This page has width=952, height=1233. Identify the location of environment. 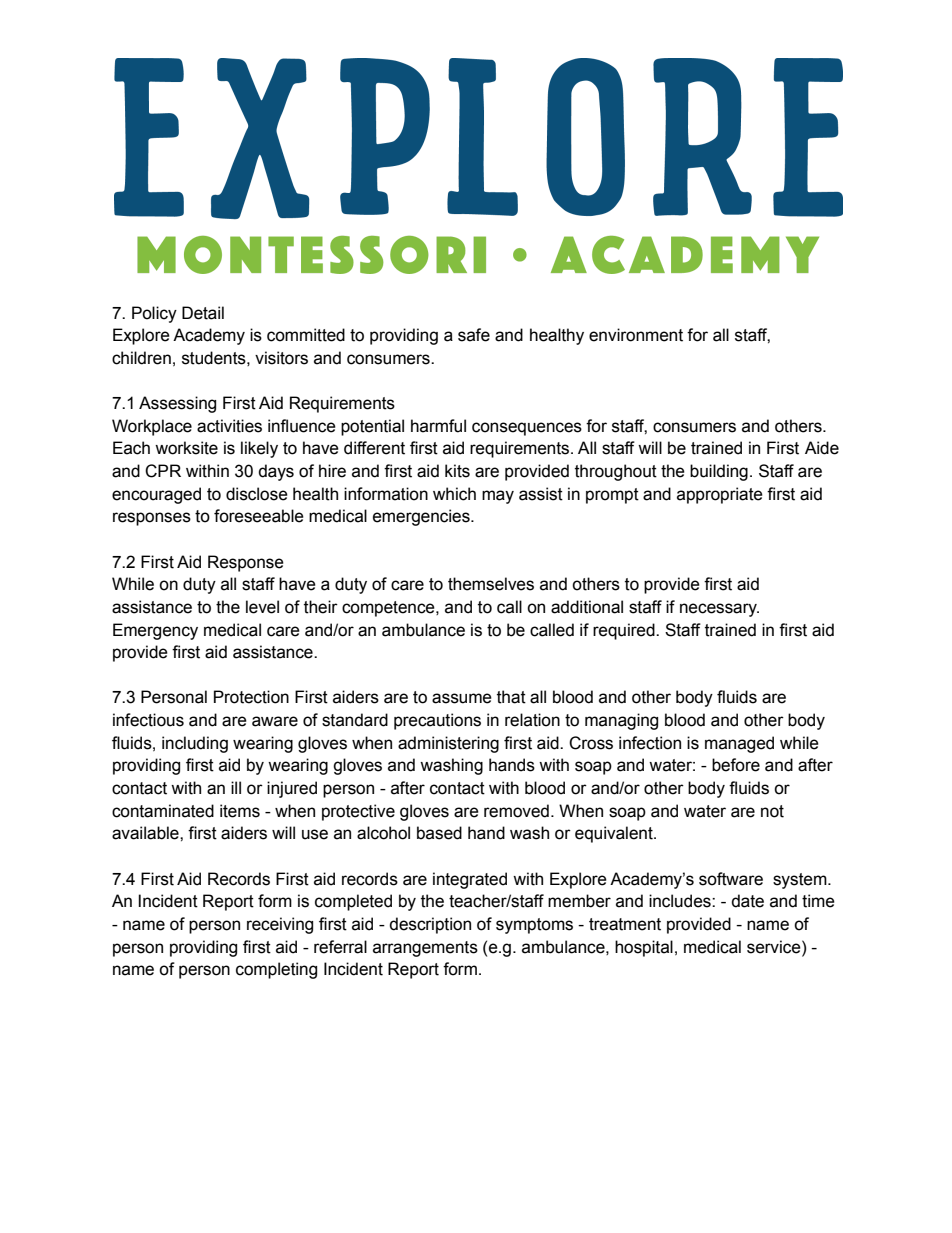
(636, 335).
